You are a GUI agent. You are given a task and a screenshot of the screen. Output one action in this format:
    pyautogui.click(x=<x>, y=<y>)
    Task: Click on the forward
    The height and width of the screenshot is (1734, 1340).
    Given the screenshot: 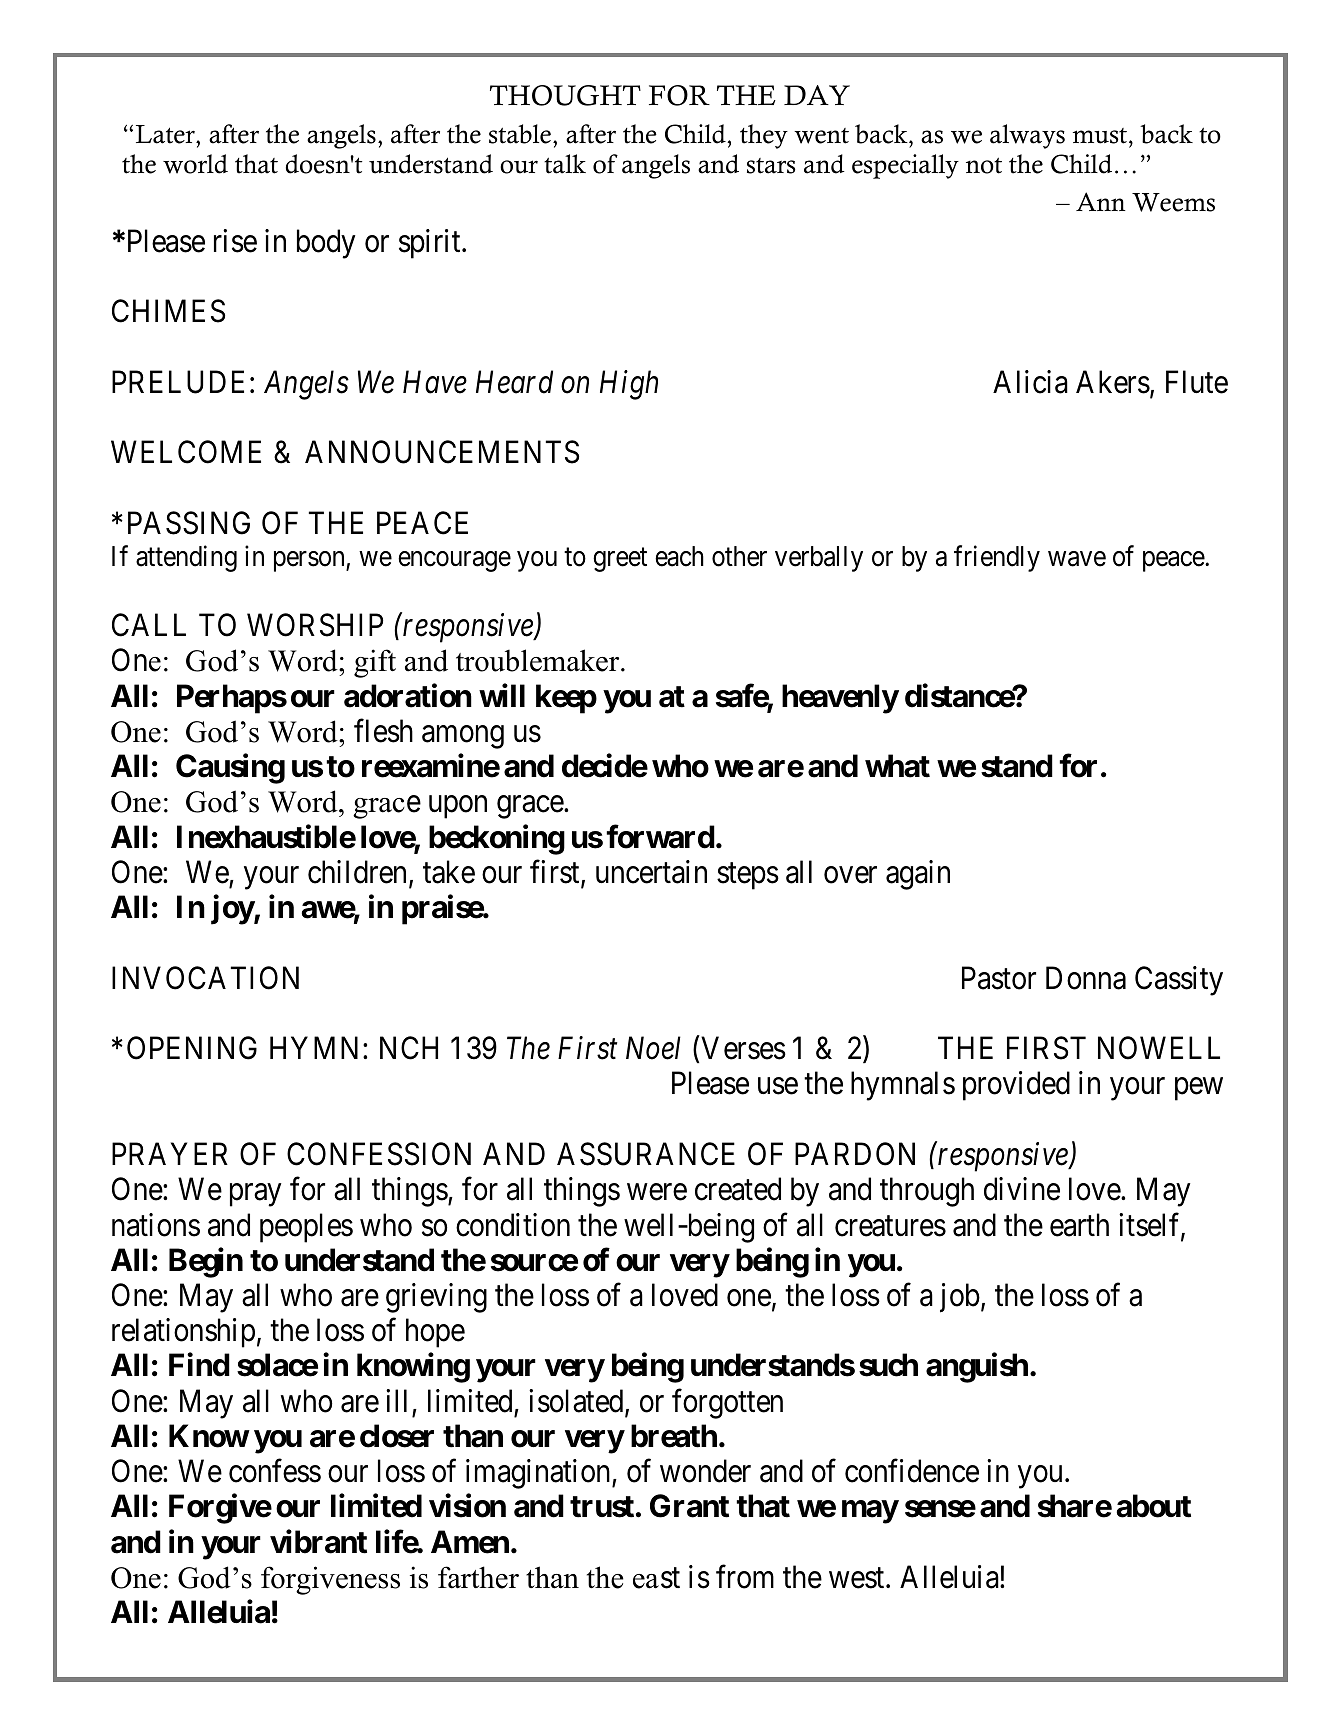 What is the action you would take?
    pyautogui.click(x=660, y=836)
